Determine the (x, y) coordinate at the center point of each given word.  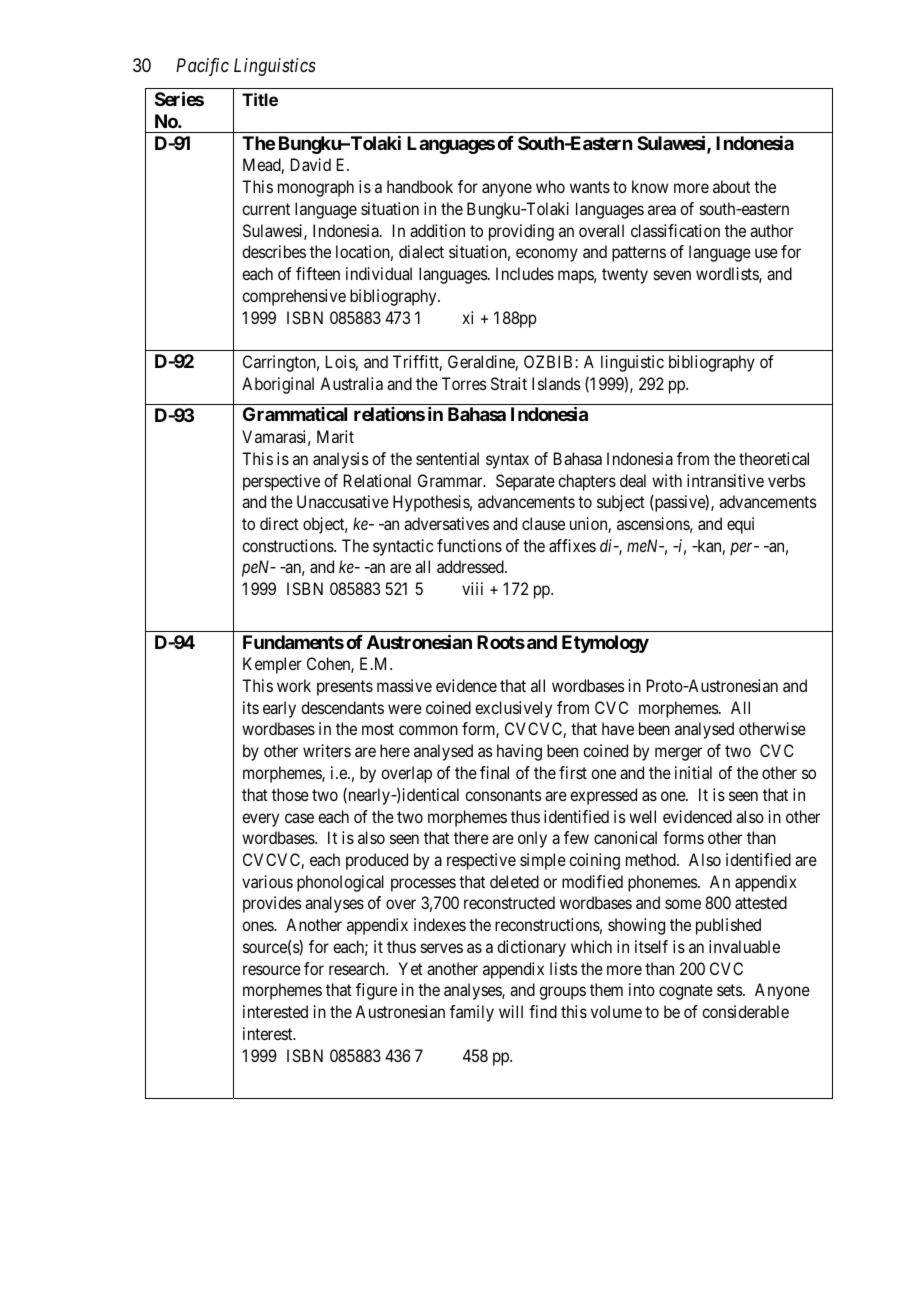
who (550, 186)
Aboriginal (278, 385)
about (731, 186)
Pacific (202, 67)
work (294, 685)
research (358, 968)
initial (693, 772)
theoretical (774, 458)
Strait (509, 383)
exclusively (513, 709)
